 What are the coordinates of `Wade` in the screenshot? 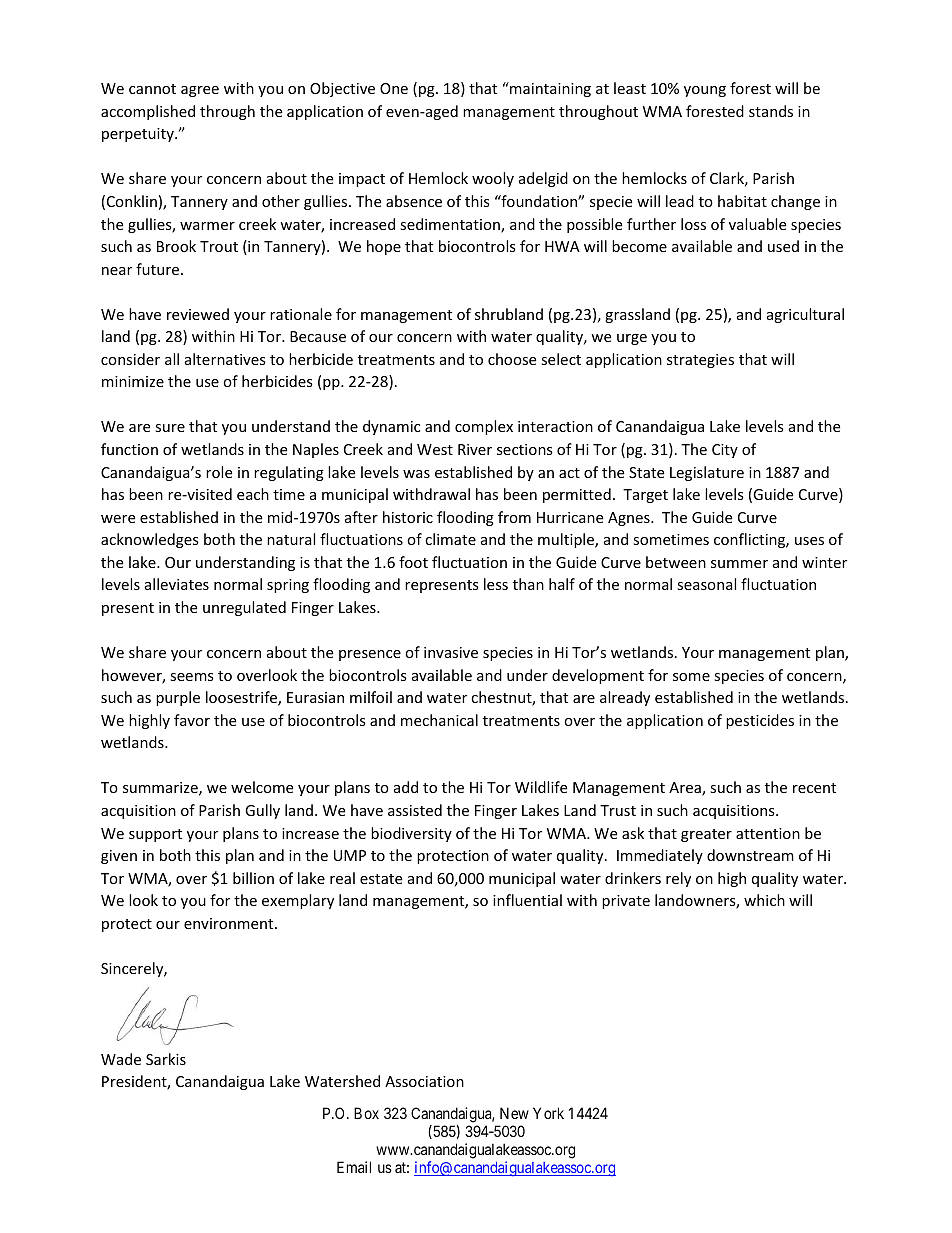 It's located at (121, 1059).
